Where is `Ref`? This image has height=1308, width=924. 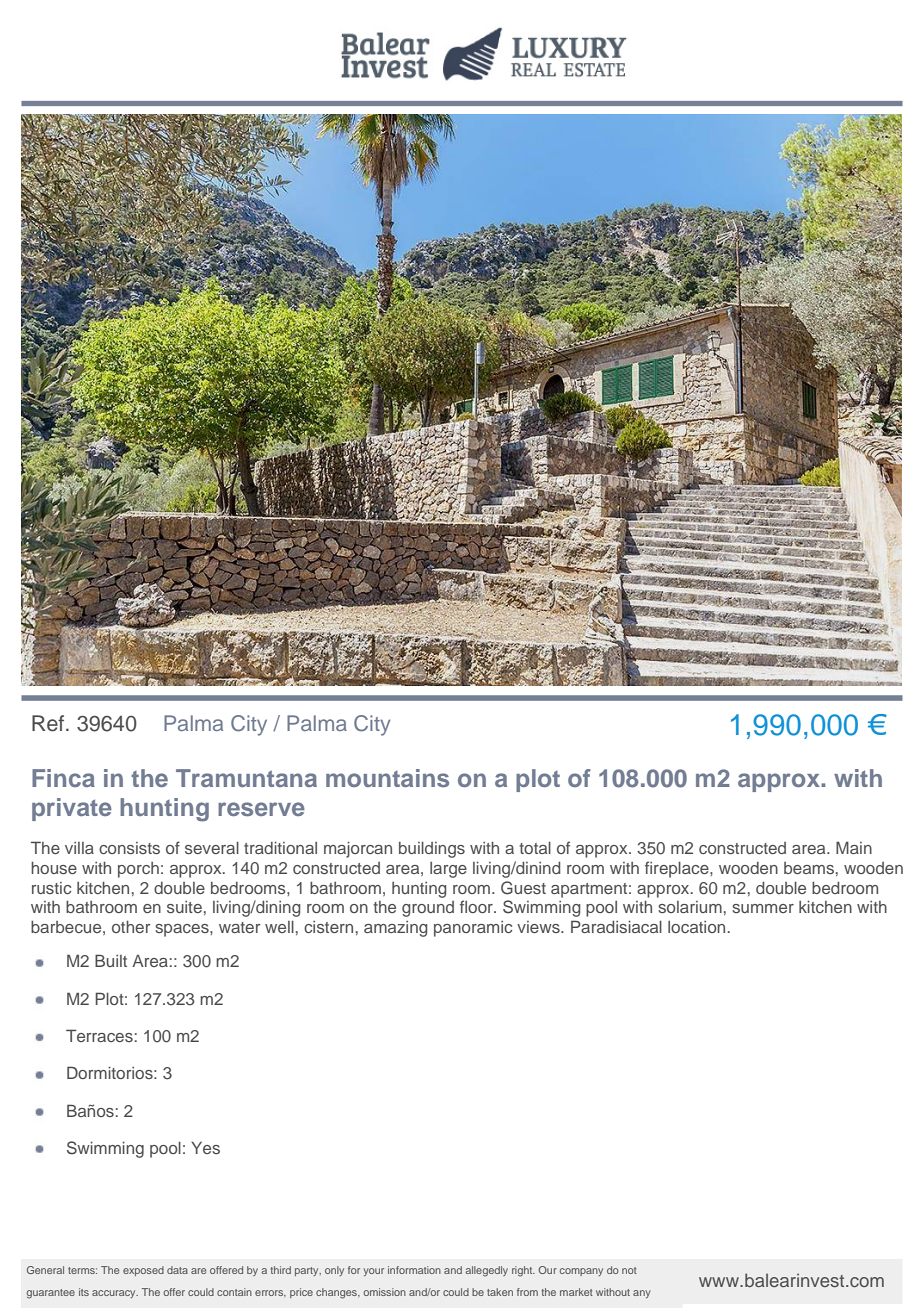 Ref is located at coordinates (49, 723).
